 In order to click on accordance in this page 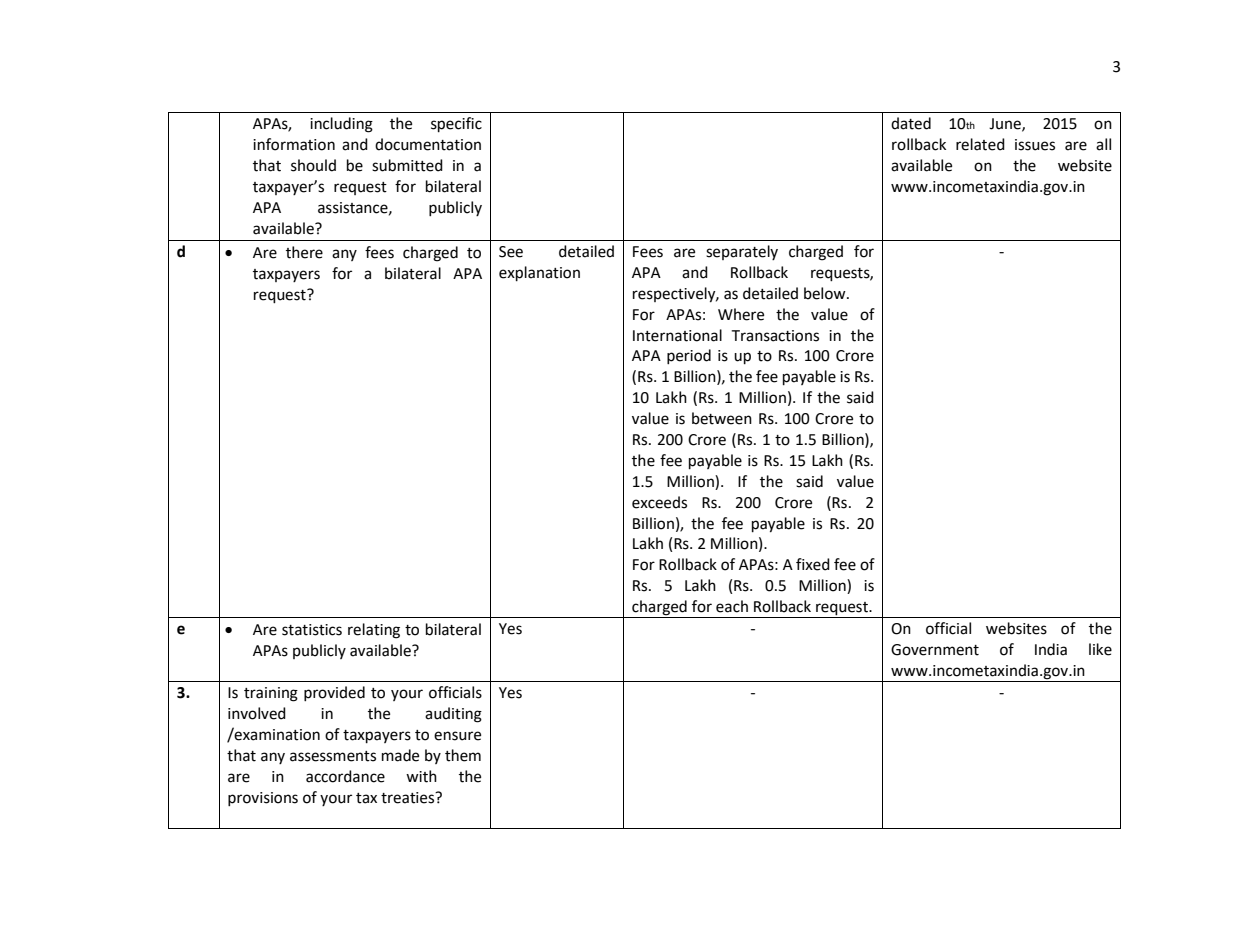, I will do `click(345, 776)`.
